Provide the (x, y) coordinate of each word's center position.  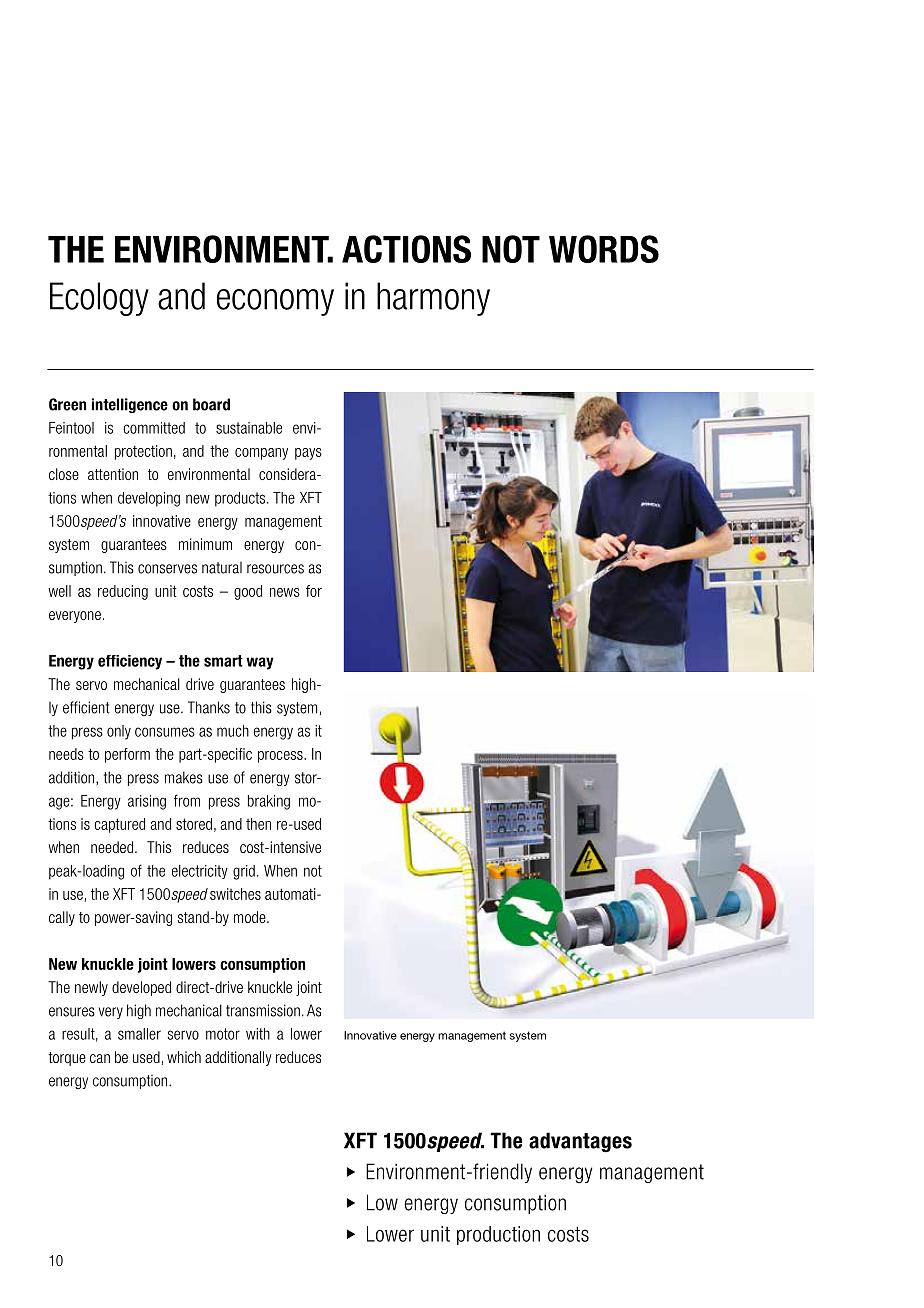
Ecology (99, 299)
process (281, 757)
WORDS (604, 249)
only (119, 732)
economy (275, 302)
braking (269, 802)
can (100, 1058)
